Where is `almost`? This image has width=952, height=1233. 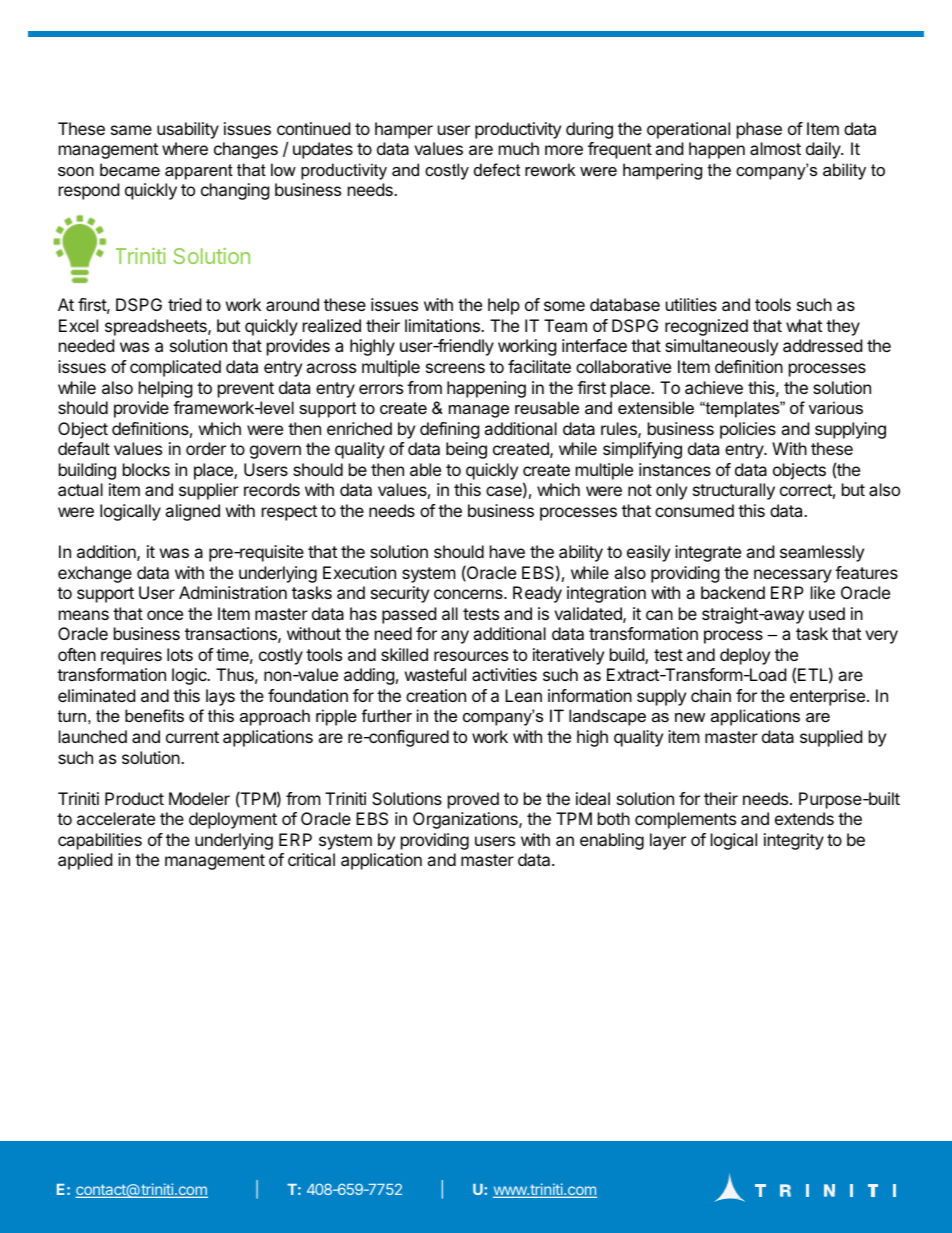 almost is located at coordinates (775, 148).
